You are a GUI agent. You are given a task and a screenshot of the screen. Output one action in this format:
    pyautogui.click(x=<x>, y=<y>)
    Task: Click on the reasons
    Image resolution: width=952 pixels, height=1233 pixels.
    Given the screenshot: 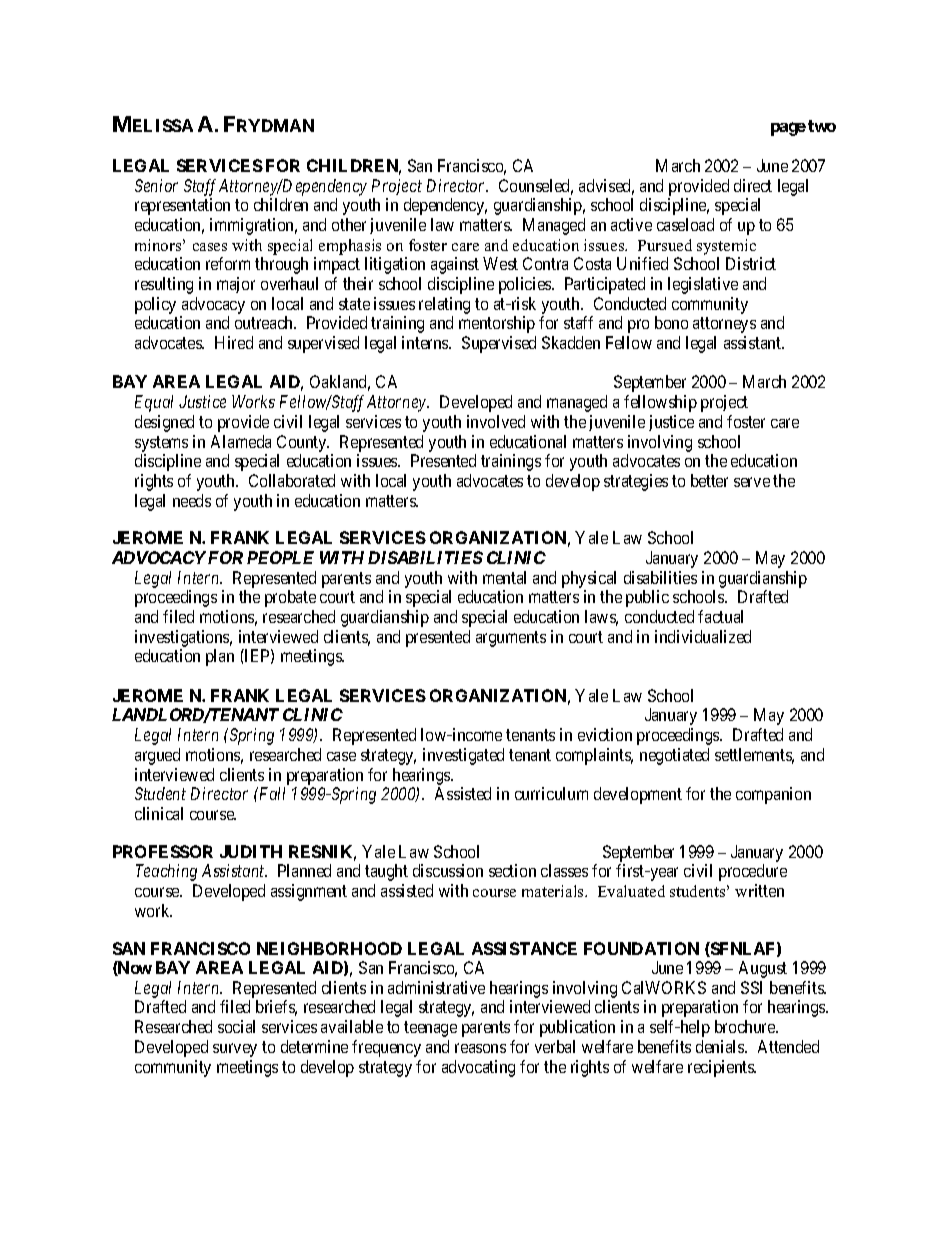 What is the action you would take?
    pyautogui.click(x=480, y=1048)
